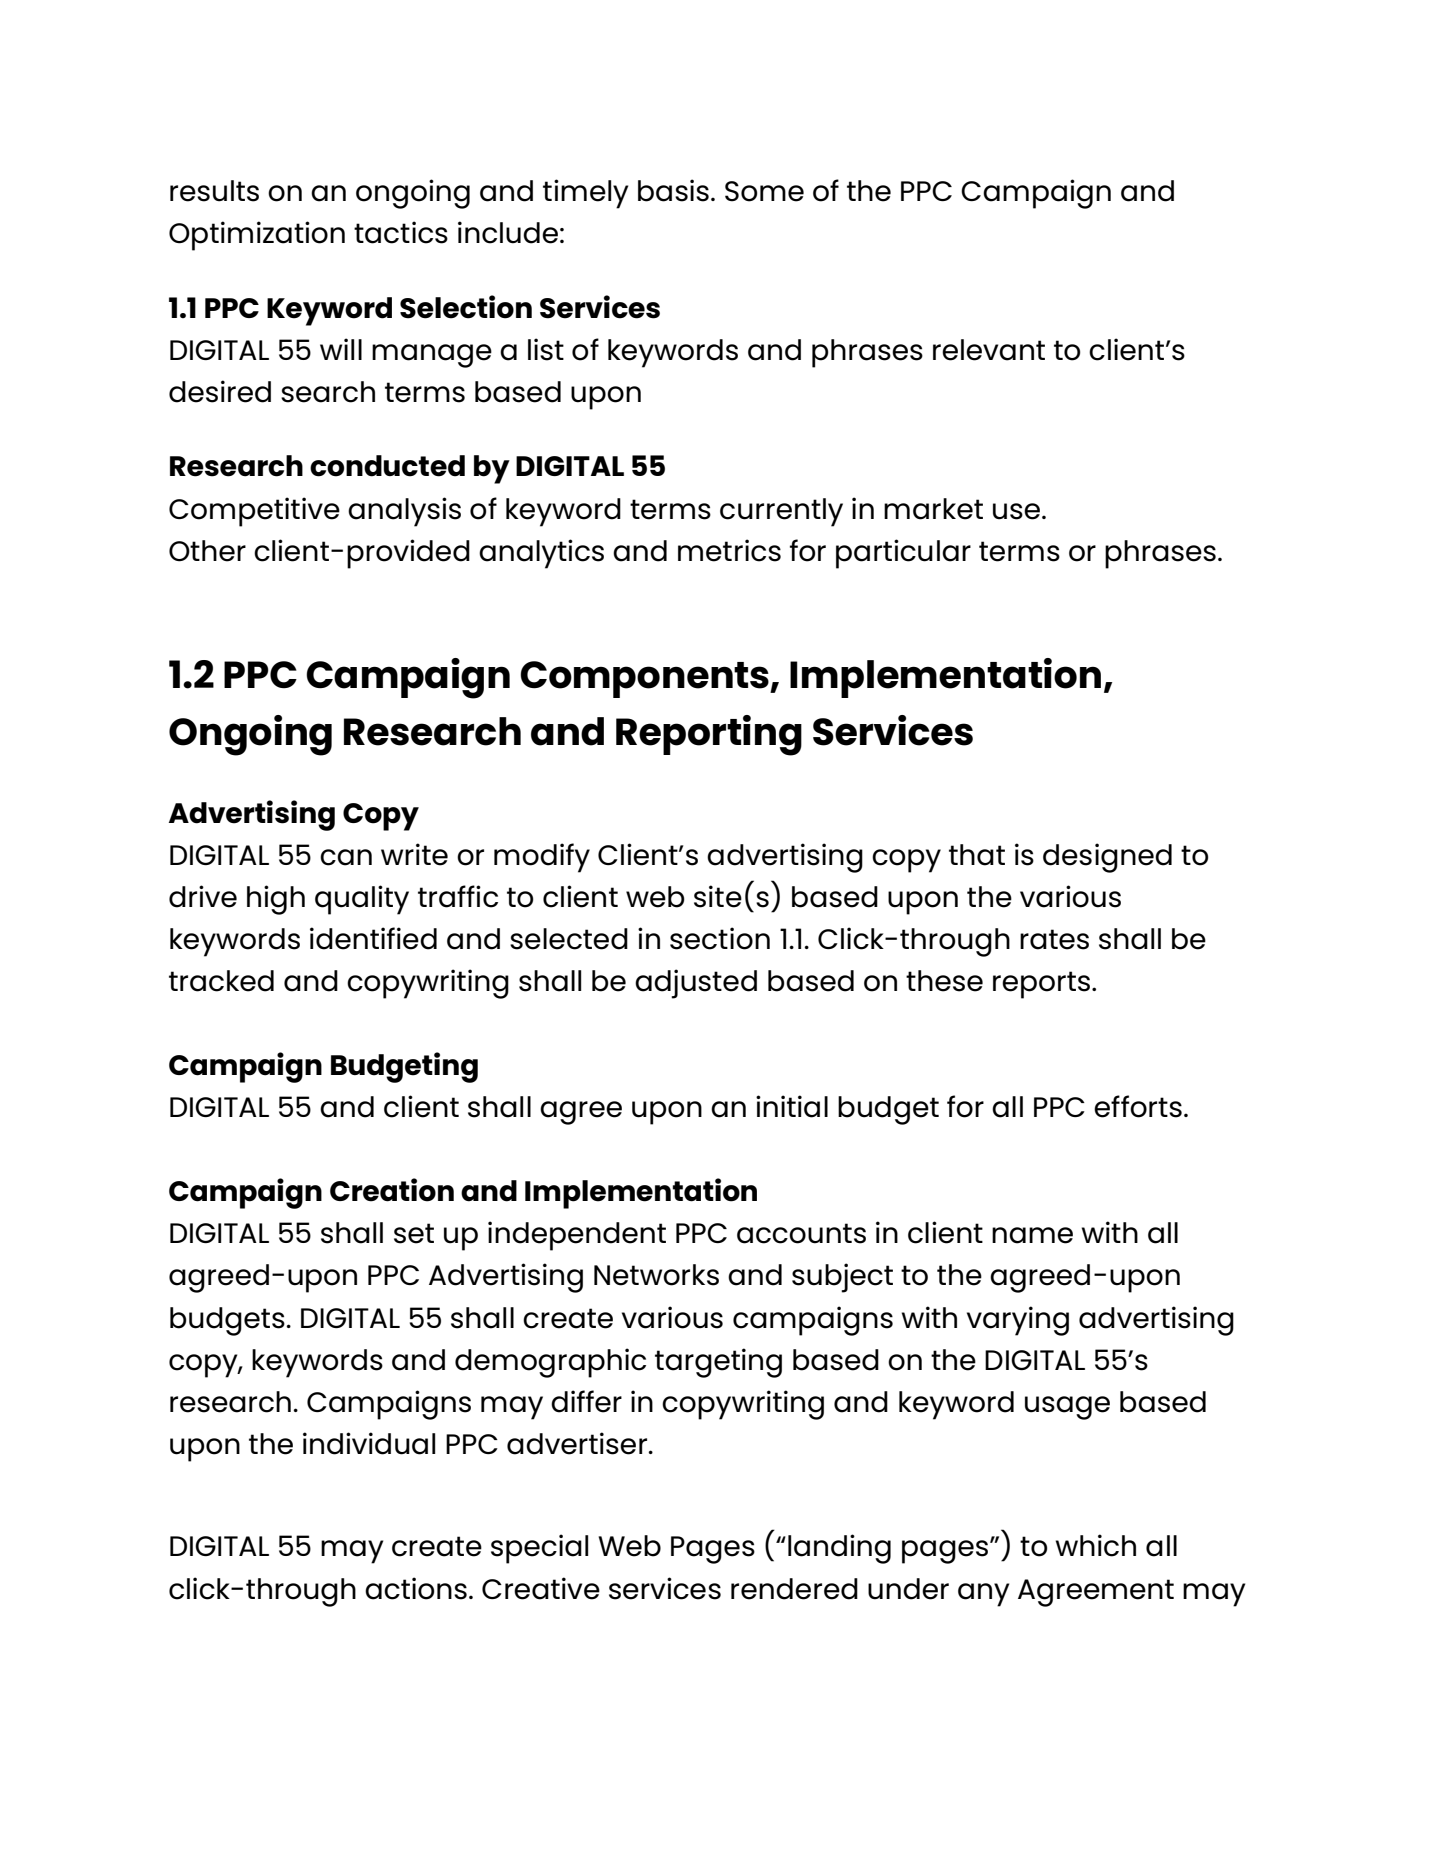  I want to click on basis, so click(673, 190).
